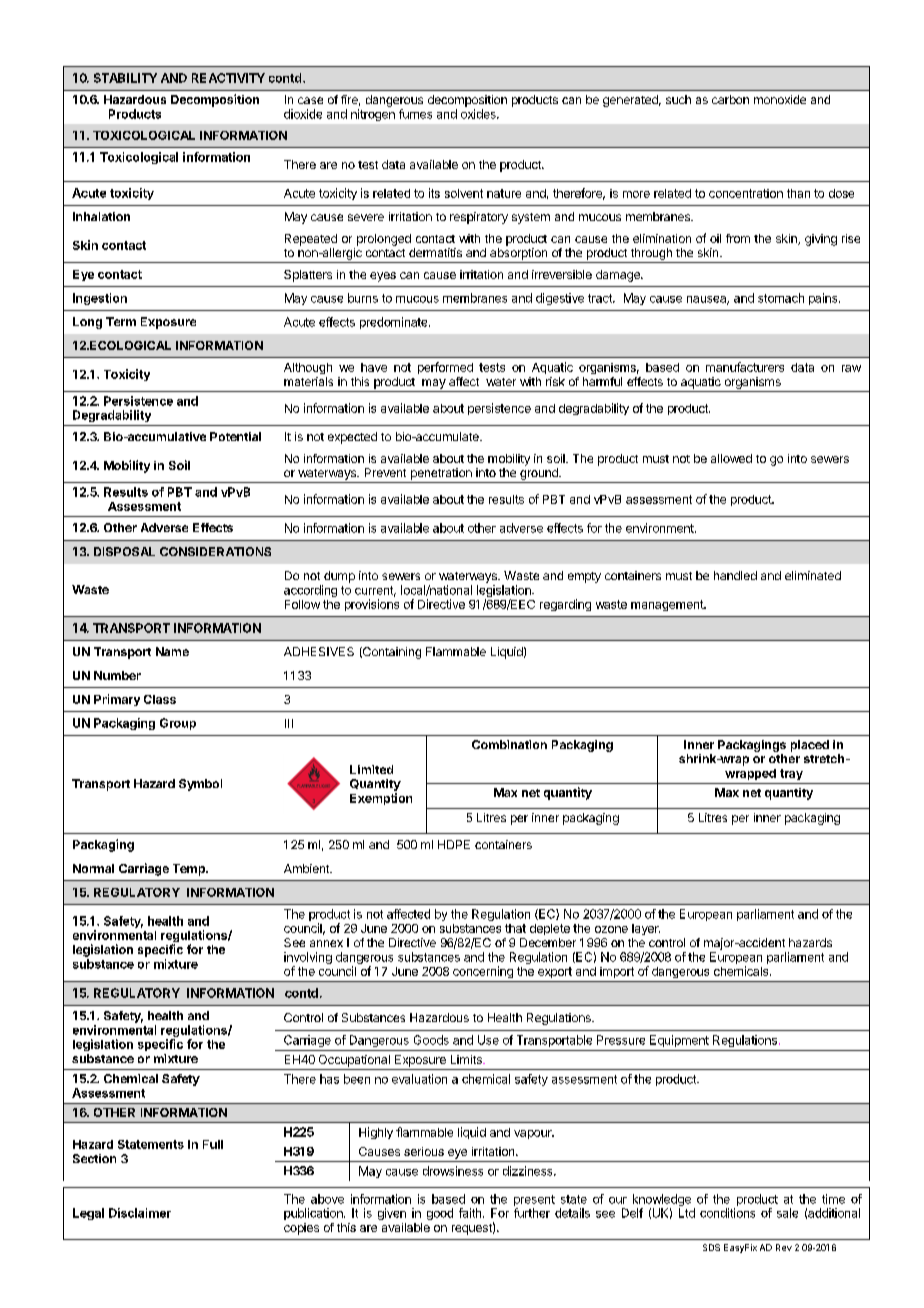  I want to click on placed, so click(810, 746).
